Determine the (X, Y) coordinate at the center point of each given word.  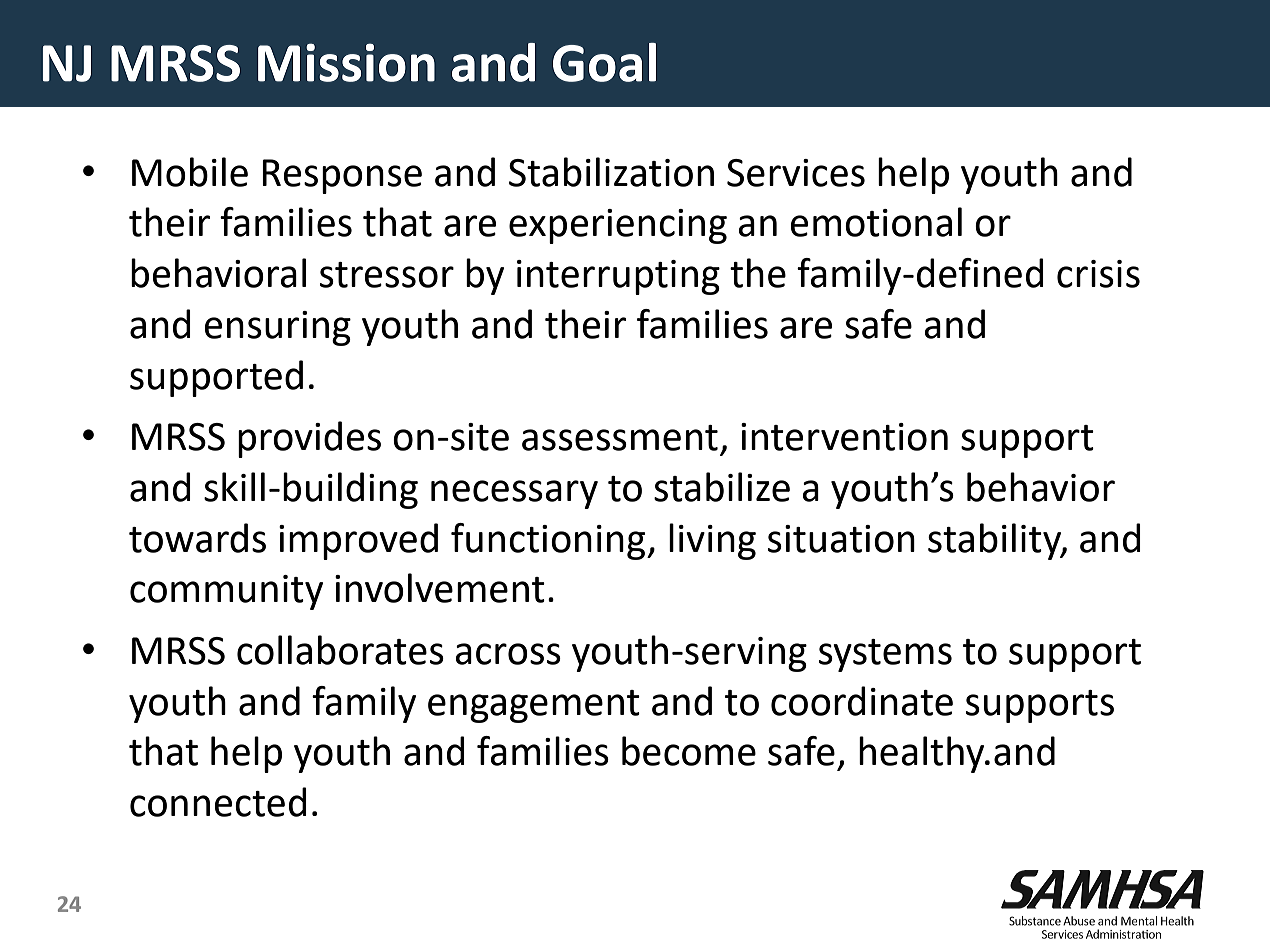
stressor (387, 275)
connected (218, 802)
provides (309, 439)
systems (885, 655)
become (689, 751)
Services (796, 173)
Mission (346, 62)
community (226, 592)
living (712, 541)
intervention (844, 437)
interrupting (618, 277)
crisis (1098, 274)
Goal (604, 62)
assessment (620, 438)
